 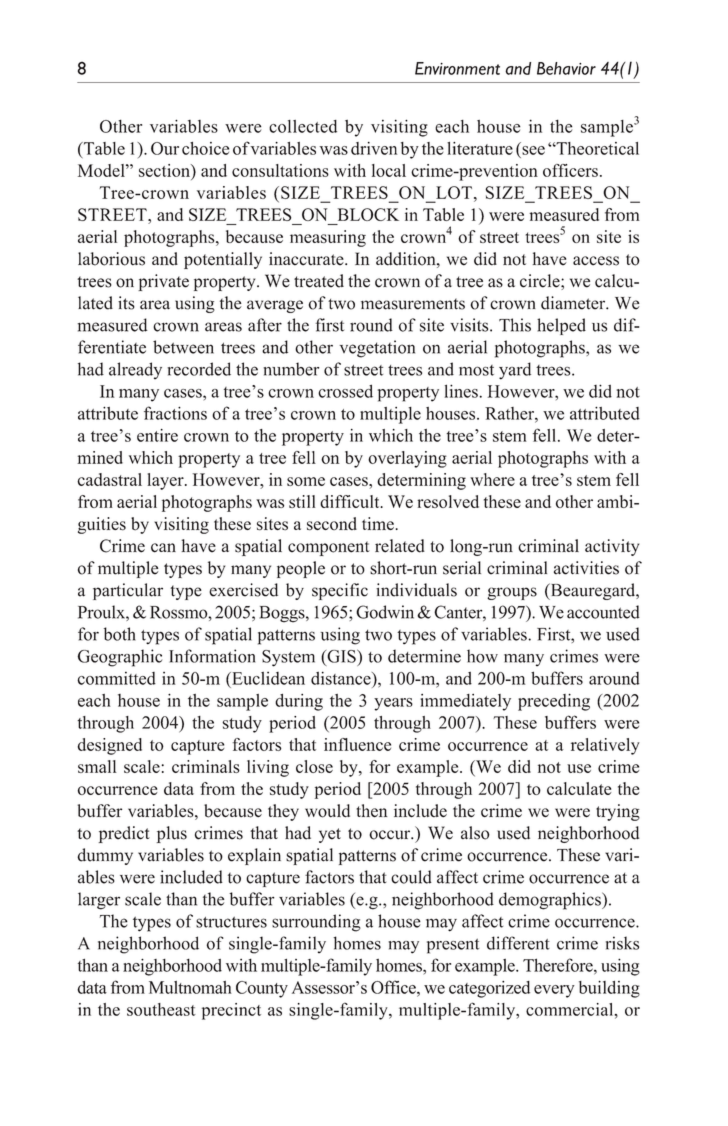 What do you see at coordinates (161, 1009) in the screenshot?
I see `southeast` at bounding box center [161, 1009].
